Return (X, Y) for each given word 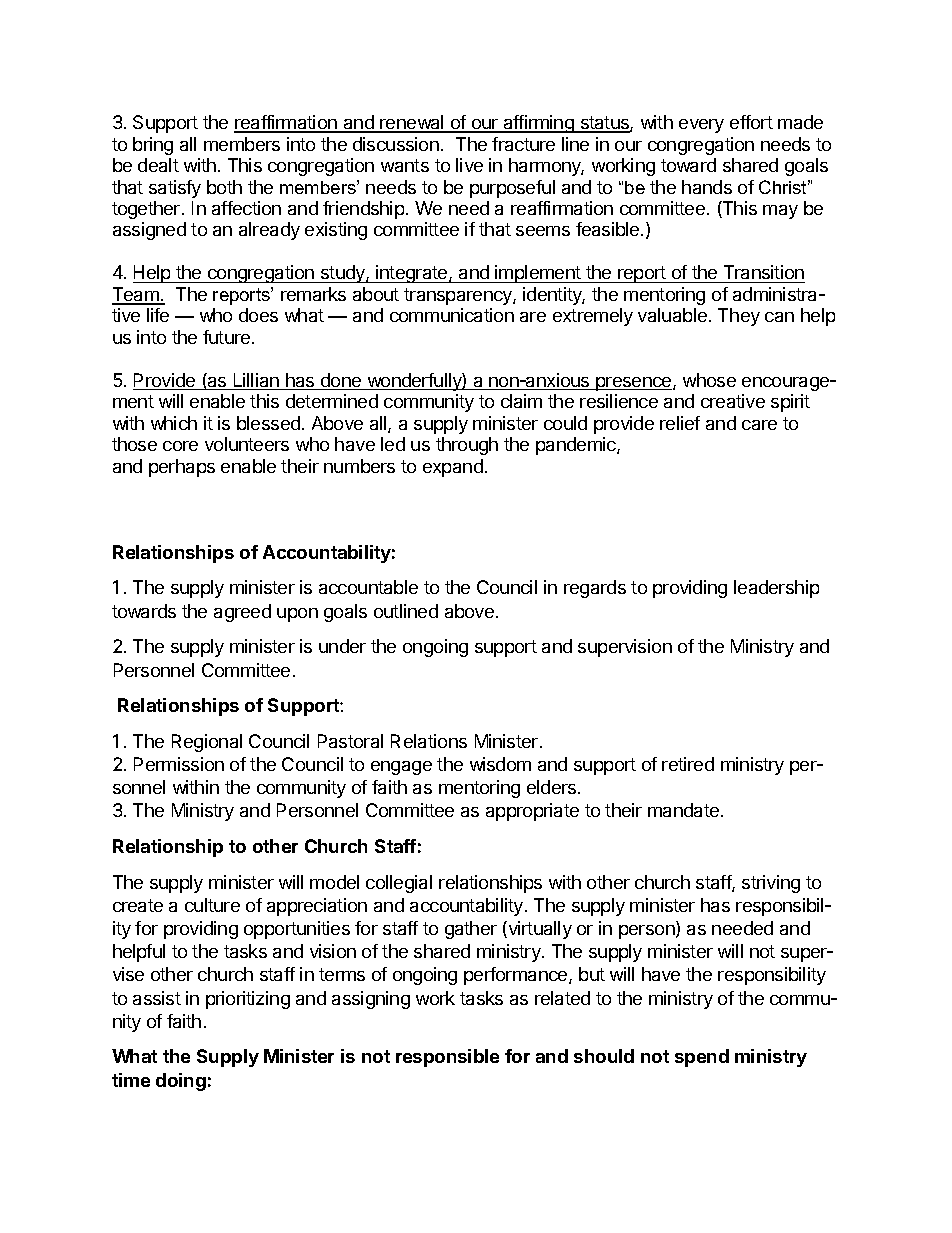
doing (181, 1082)
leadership (776, 589)
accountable (368, 587)
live (469, 165)
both (224, 187)
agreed (242, 613)
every (701, 126)
